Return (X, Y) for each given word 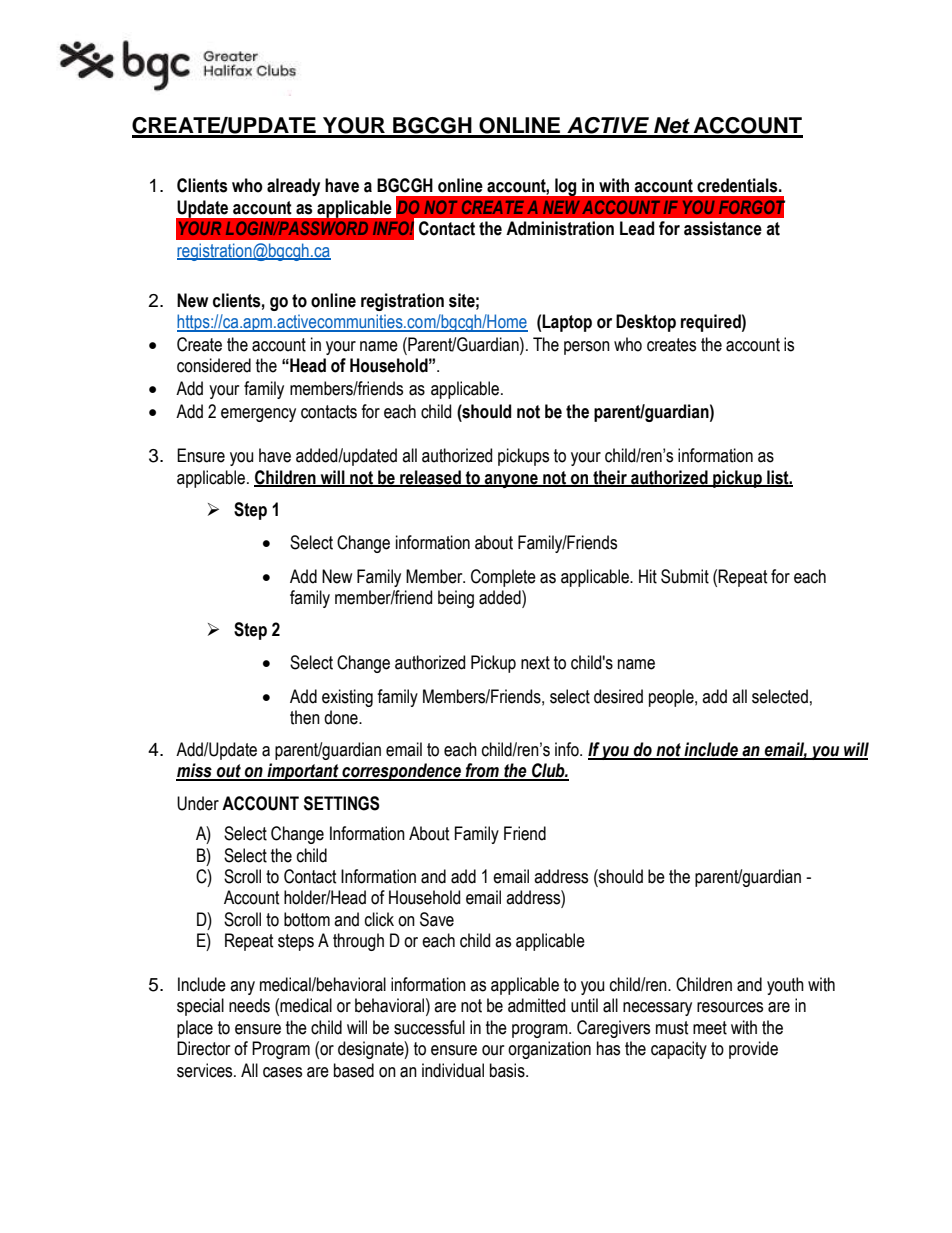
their (610, 478)
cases (282, 1072)
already (293, 187)
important (303, 772)
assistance (723, 228)
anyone (511, 481)
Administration (560, 228)
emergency (258, 415)
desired (618, 696)
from (482, 771)
